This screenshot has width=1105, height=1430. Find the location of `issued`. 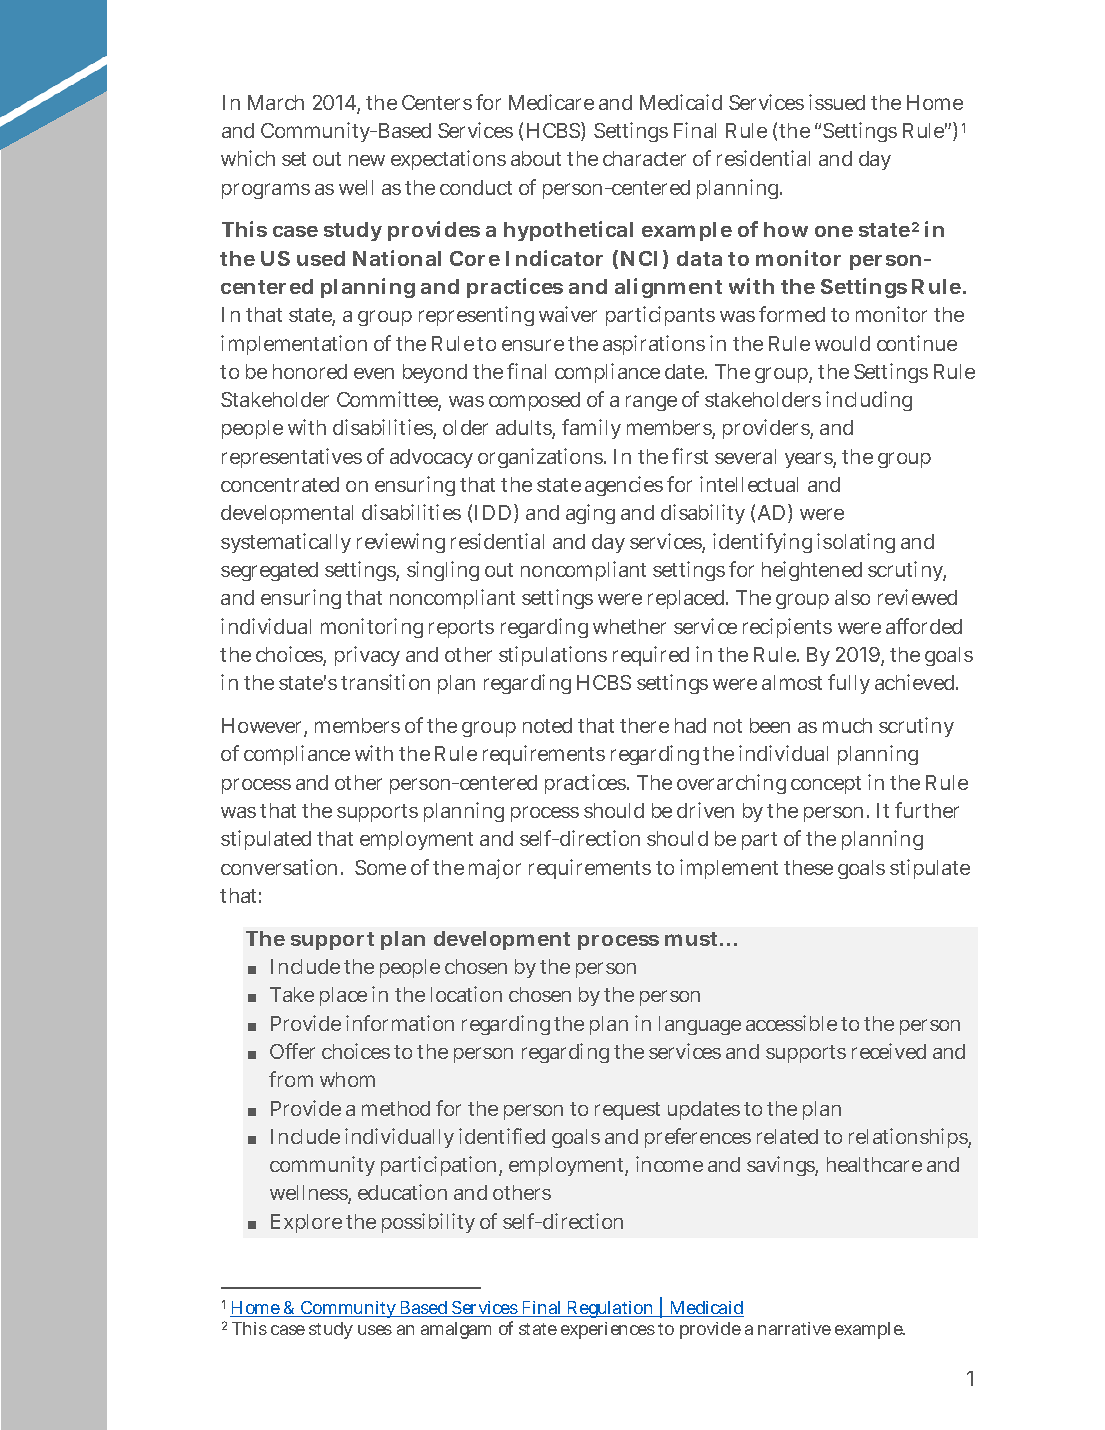

issued is located at coordinates (837, 102).
